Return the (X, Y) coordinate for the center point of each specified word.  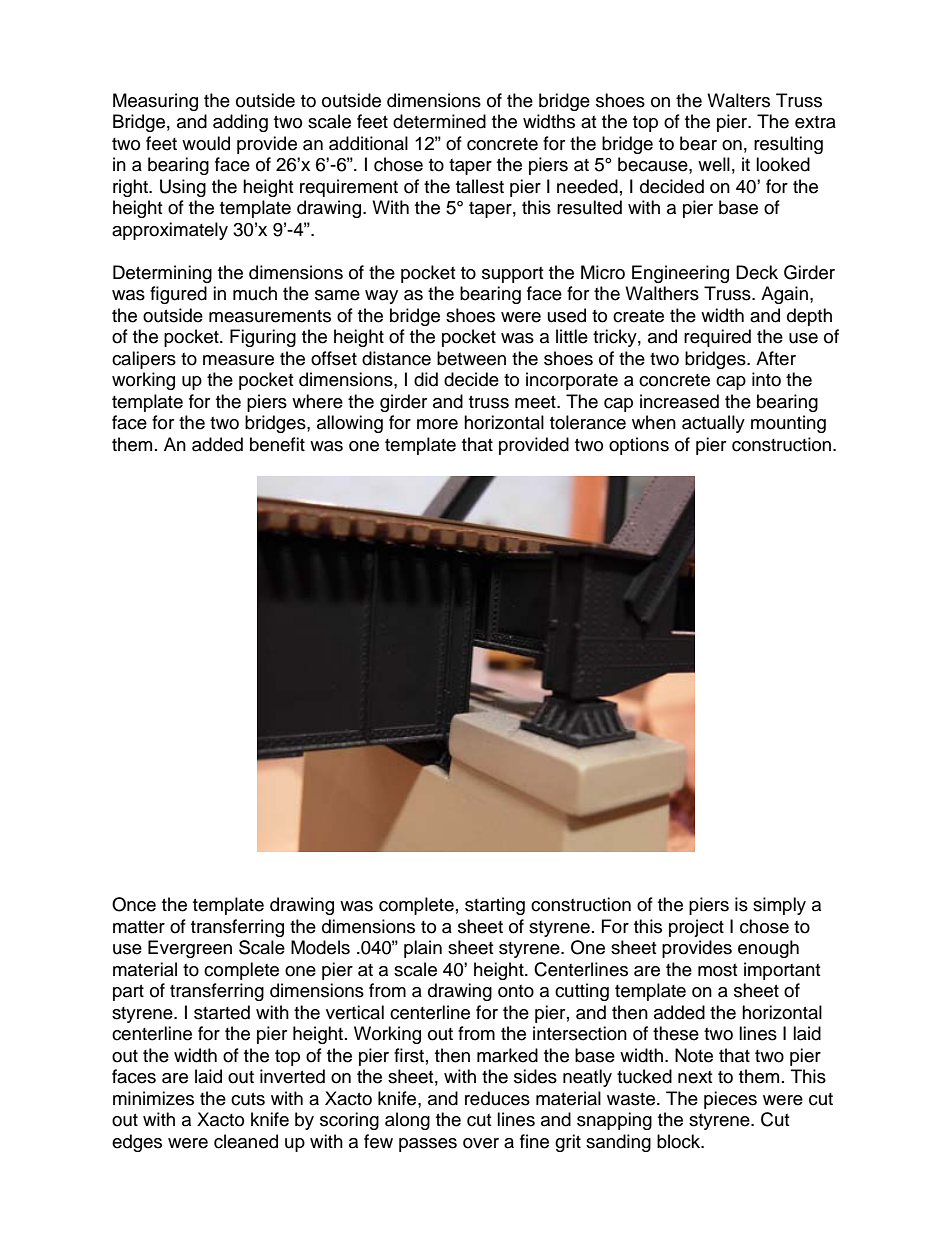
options (639, 446)
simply (779, 906)
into (766, 379)
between (471, 358)
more (437, 424)
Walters (738, 100)
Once (134, 904)
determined (439, 121)
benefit (277, 444)
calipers (144, 360)
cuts (248, 1099)
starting (495, 906)
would (206, 143)
